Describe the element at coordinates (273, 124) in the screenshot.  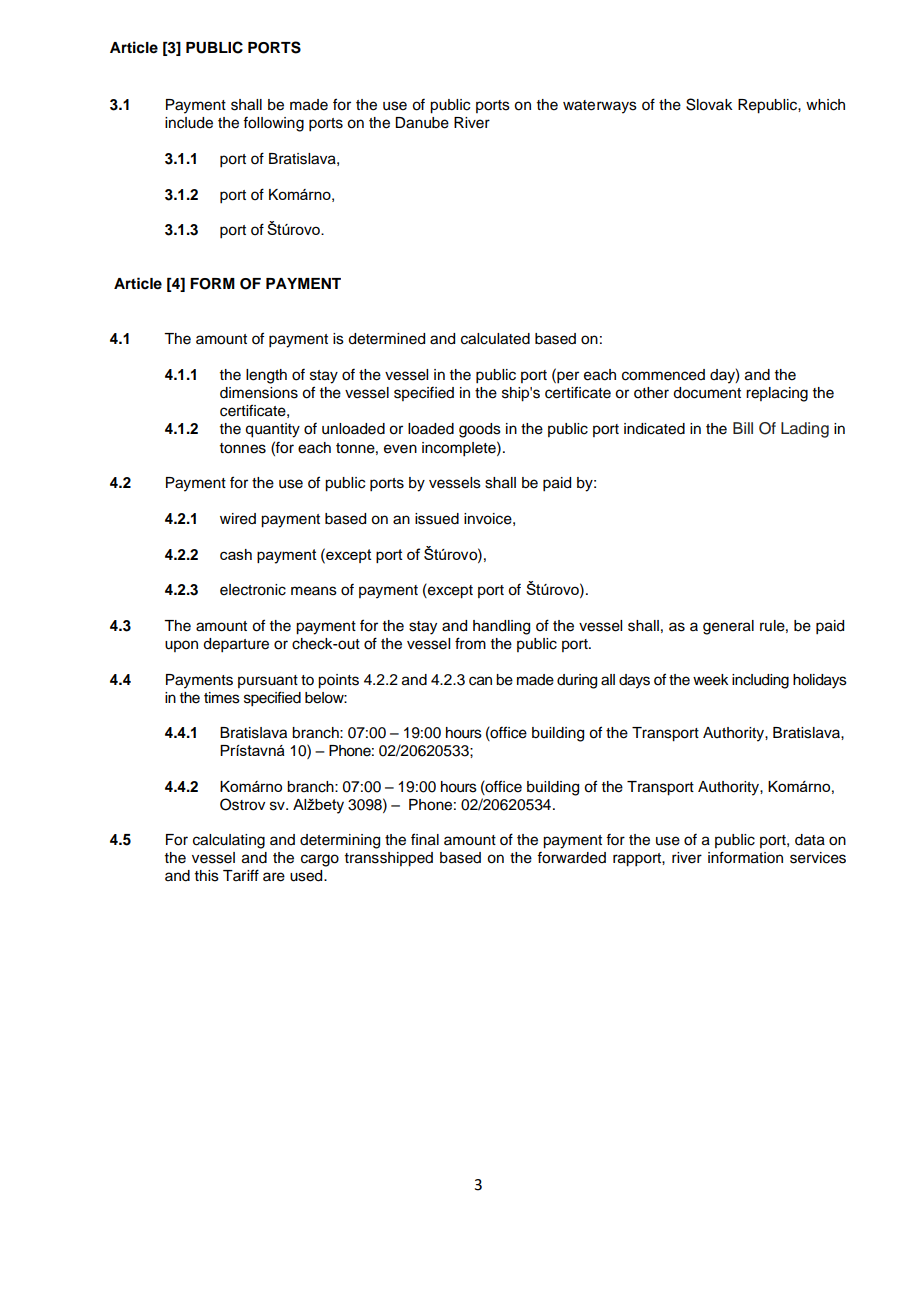
I see `following` at that location.
